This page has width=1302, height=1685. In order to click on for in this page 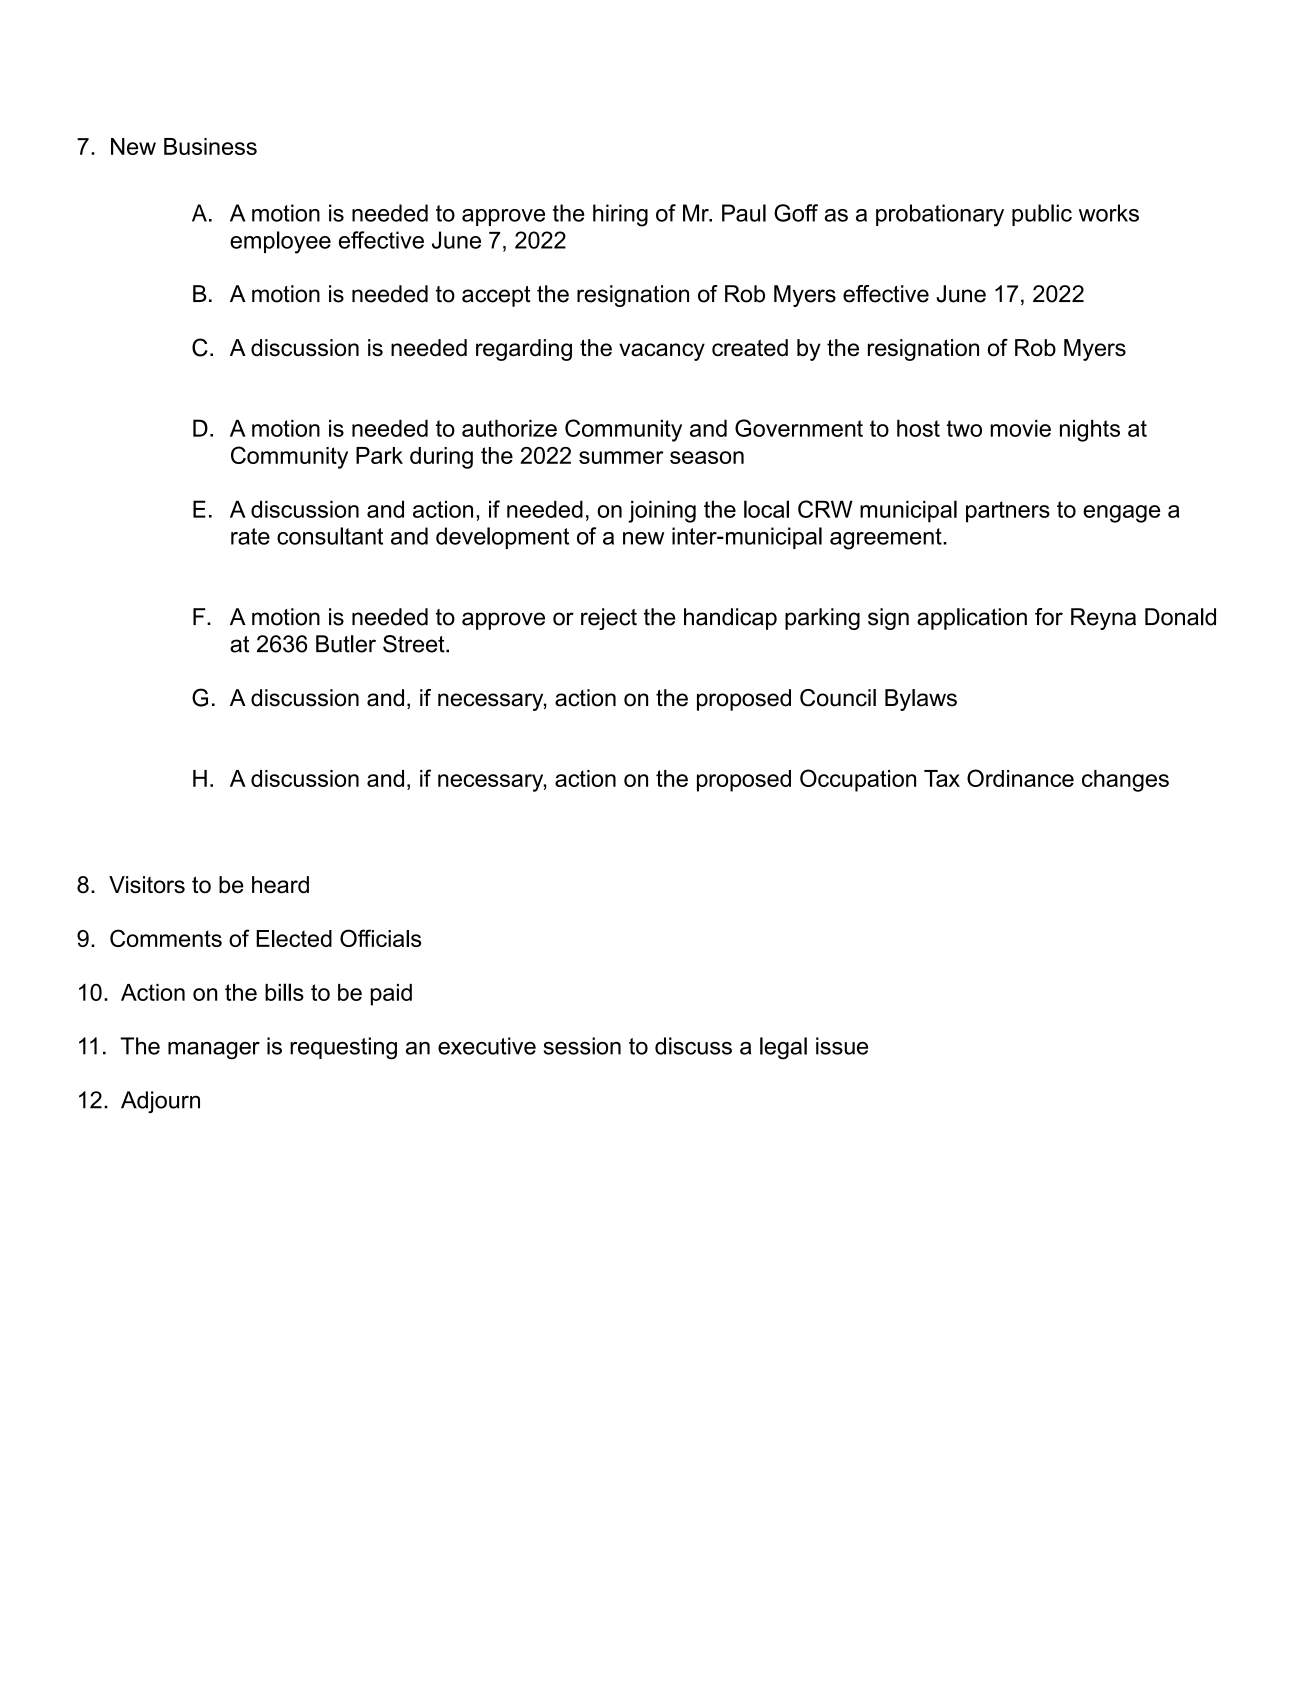, I will do `click(1049, 617)`.
